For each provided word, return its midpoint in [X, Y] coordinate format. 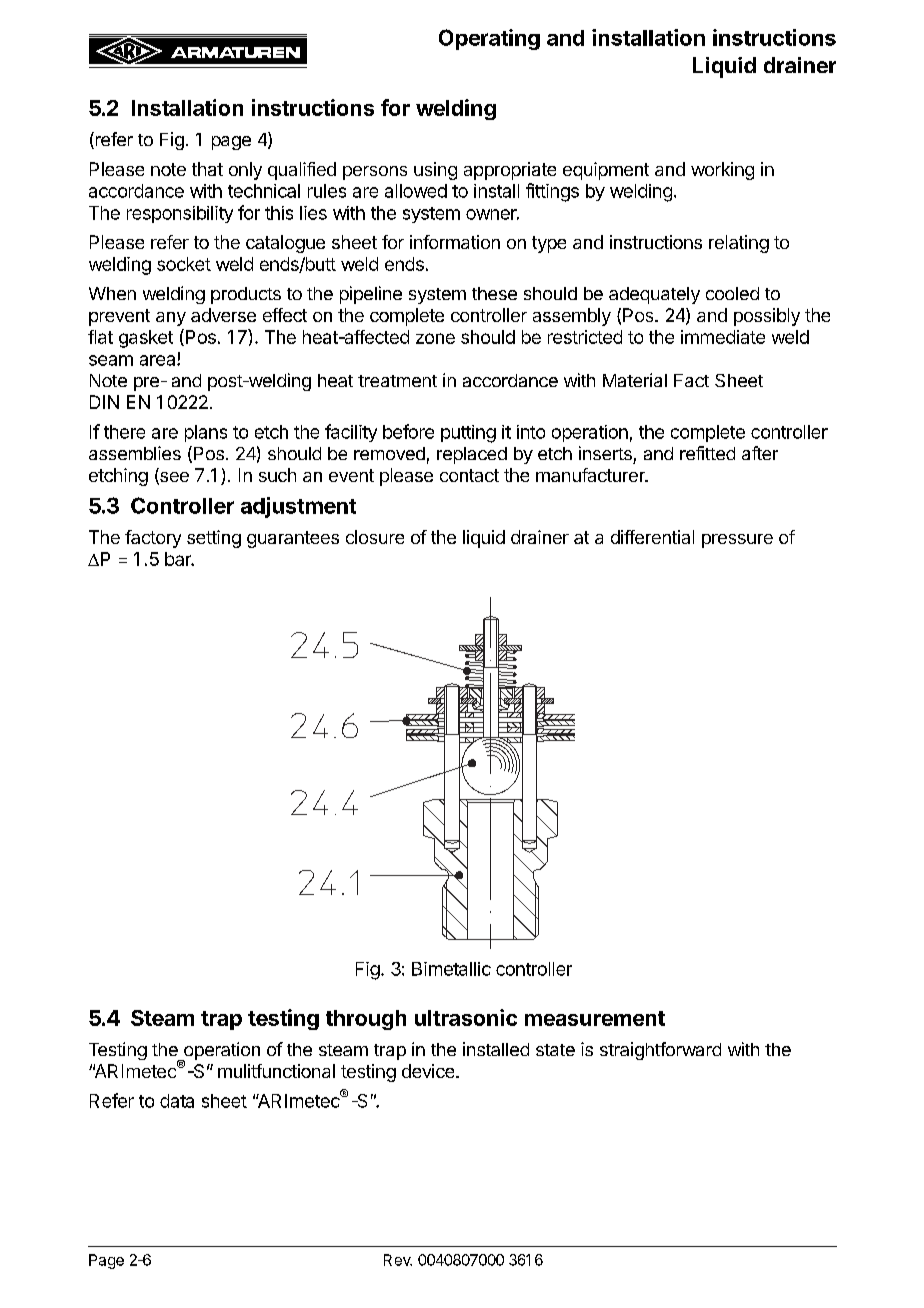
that [207, 169]
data [177, 1101]
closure [375, 537]
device [429, 1071]
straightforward [660, 1051]
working [722, 171]
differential [652, 537]
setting [214, 539]
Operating [489, 39]
